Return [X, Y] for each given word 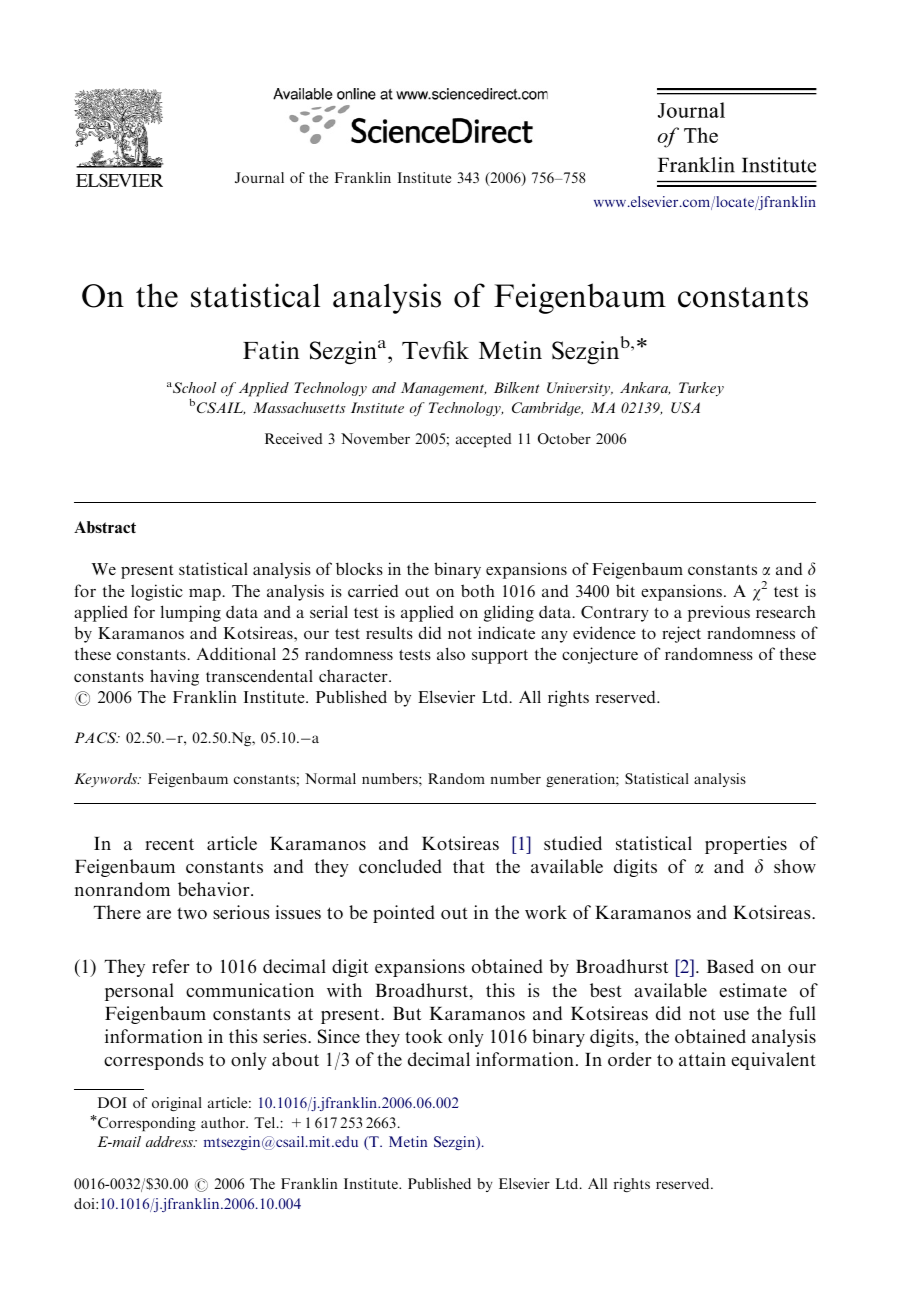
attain [702, 1059]
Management [443, 389]
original [177, 1104]
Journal [259, 177]
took [424, 1036]
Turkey [701, 389]
